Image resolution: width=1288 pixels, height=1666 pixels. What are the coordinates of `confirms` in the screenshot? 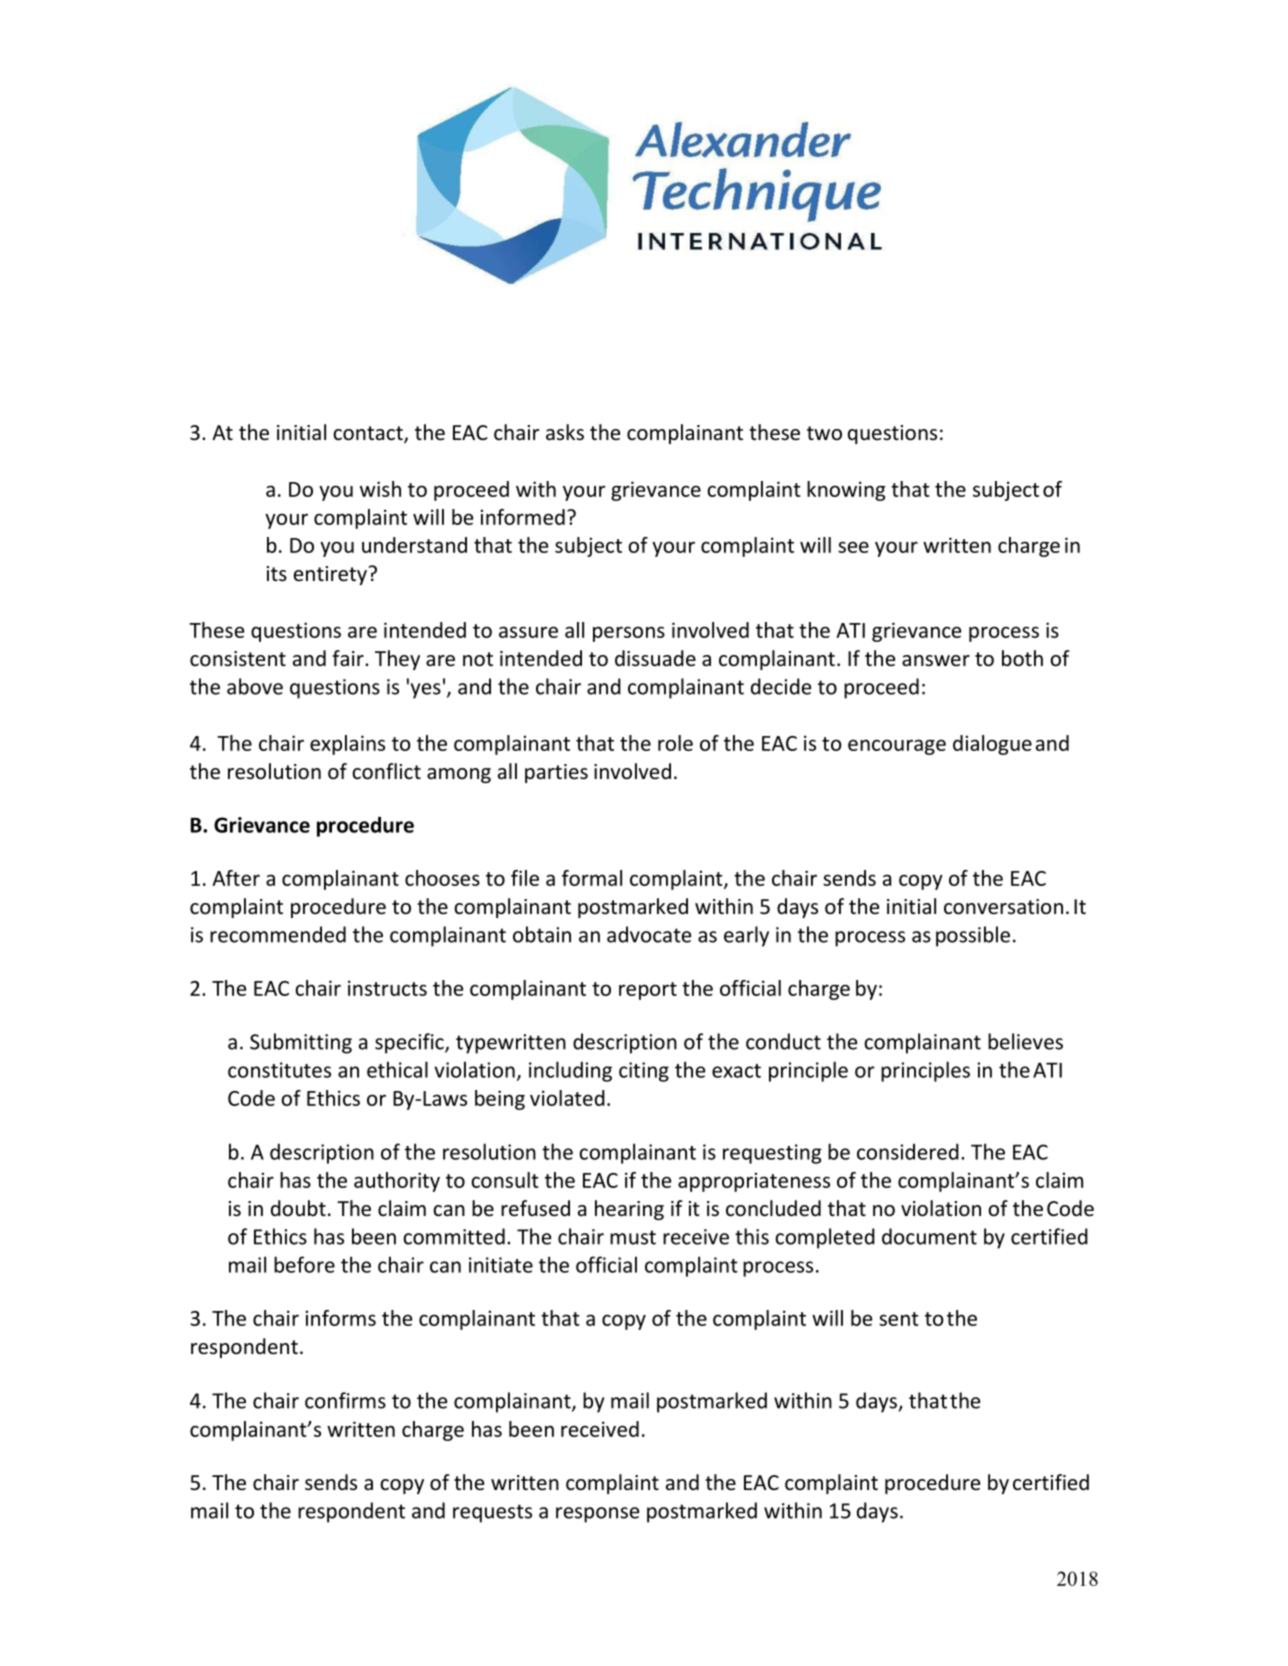 It's located at (345, 1400).
